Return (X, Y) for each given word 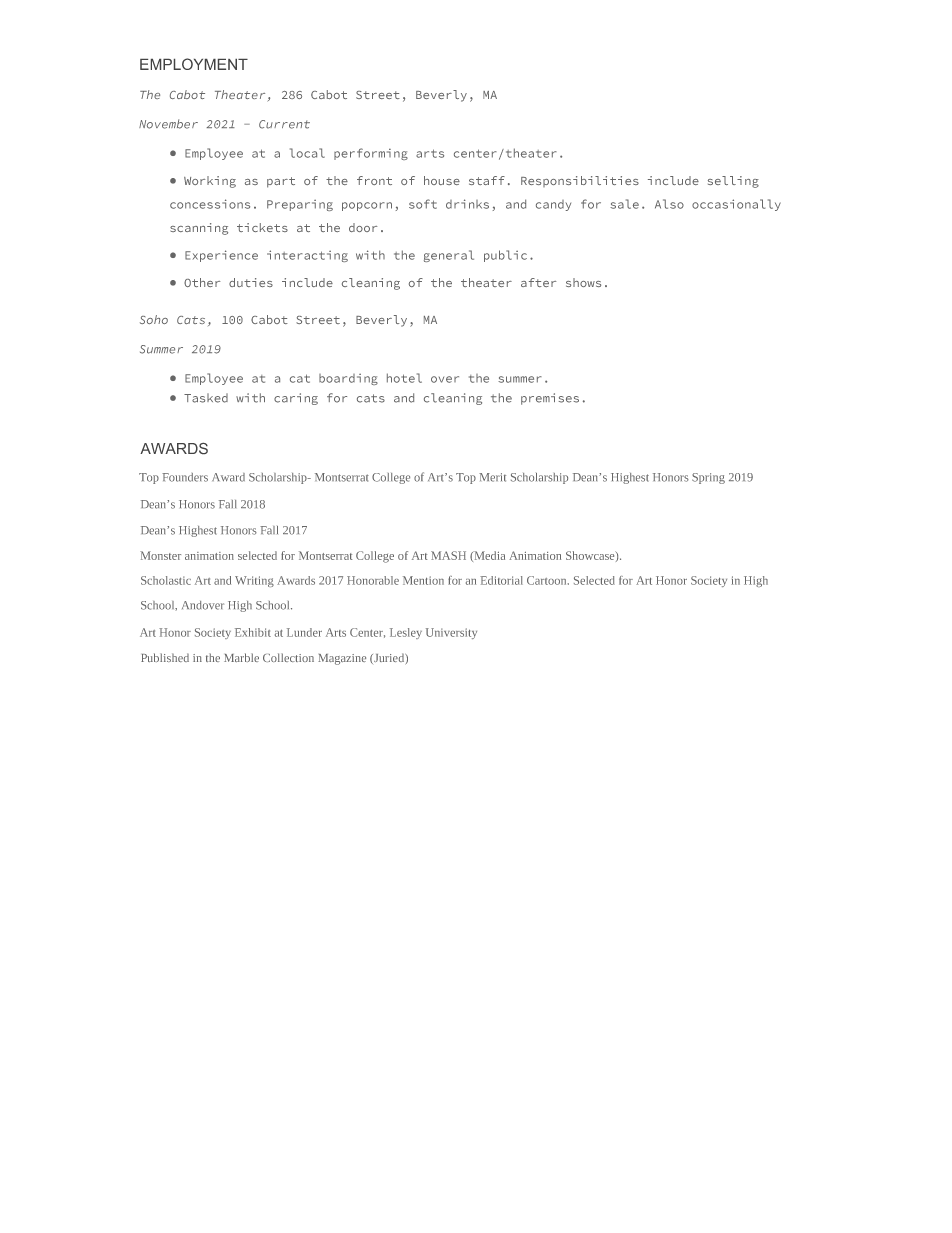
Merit (492, 477)
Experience (221, 256)
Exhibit (253, 632)
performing (371, 154)
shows (583, 282)
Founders (185, 477)
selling (733, 182)
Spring (708, 478)
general (449, 256)
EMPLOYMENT (194, 64)
